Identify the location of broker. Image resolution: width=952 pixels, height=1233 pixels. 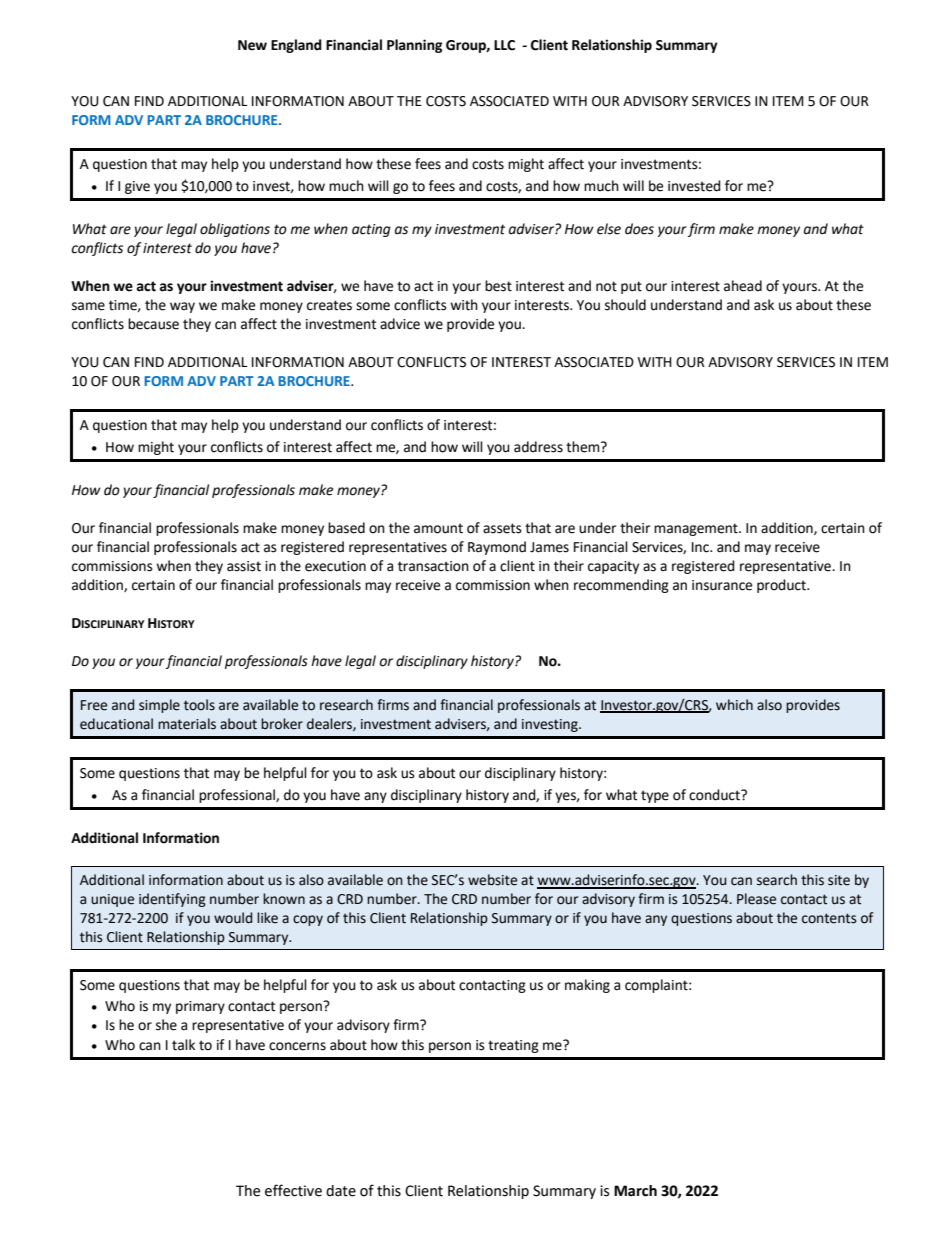
(282, 724).
